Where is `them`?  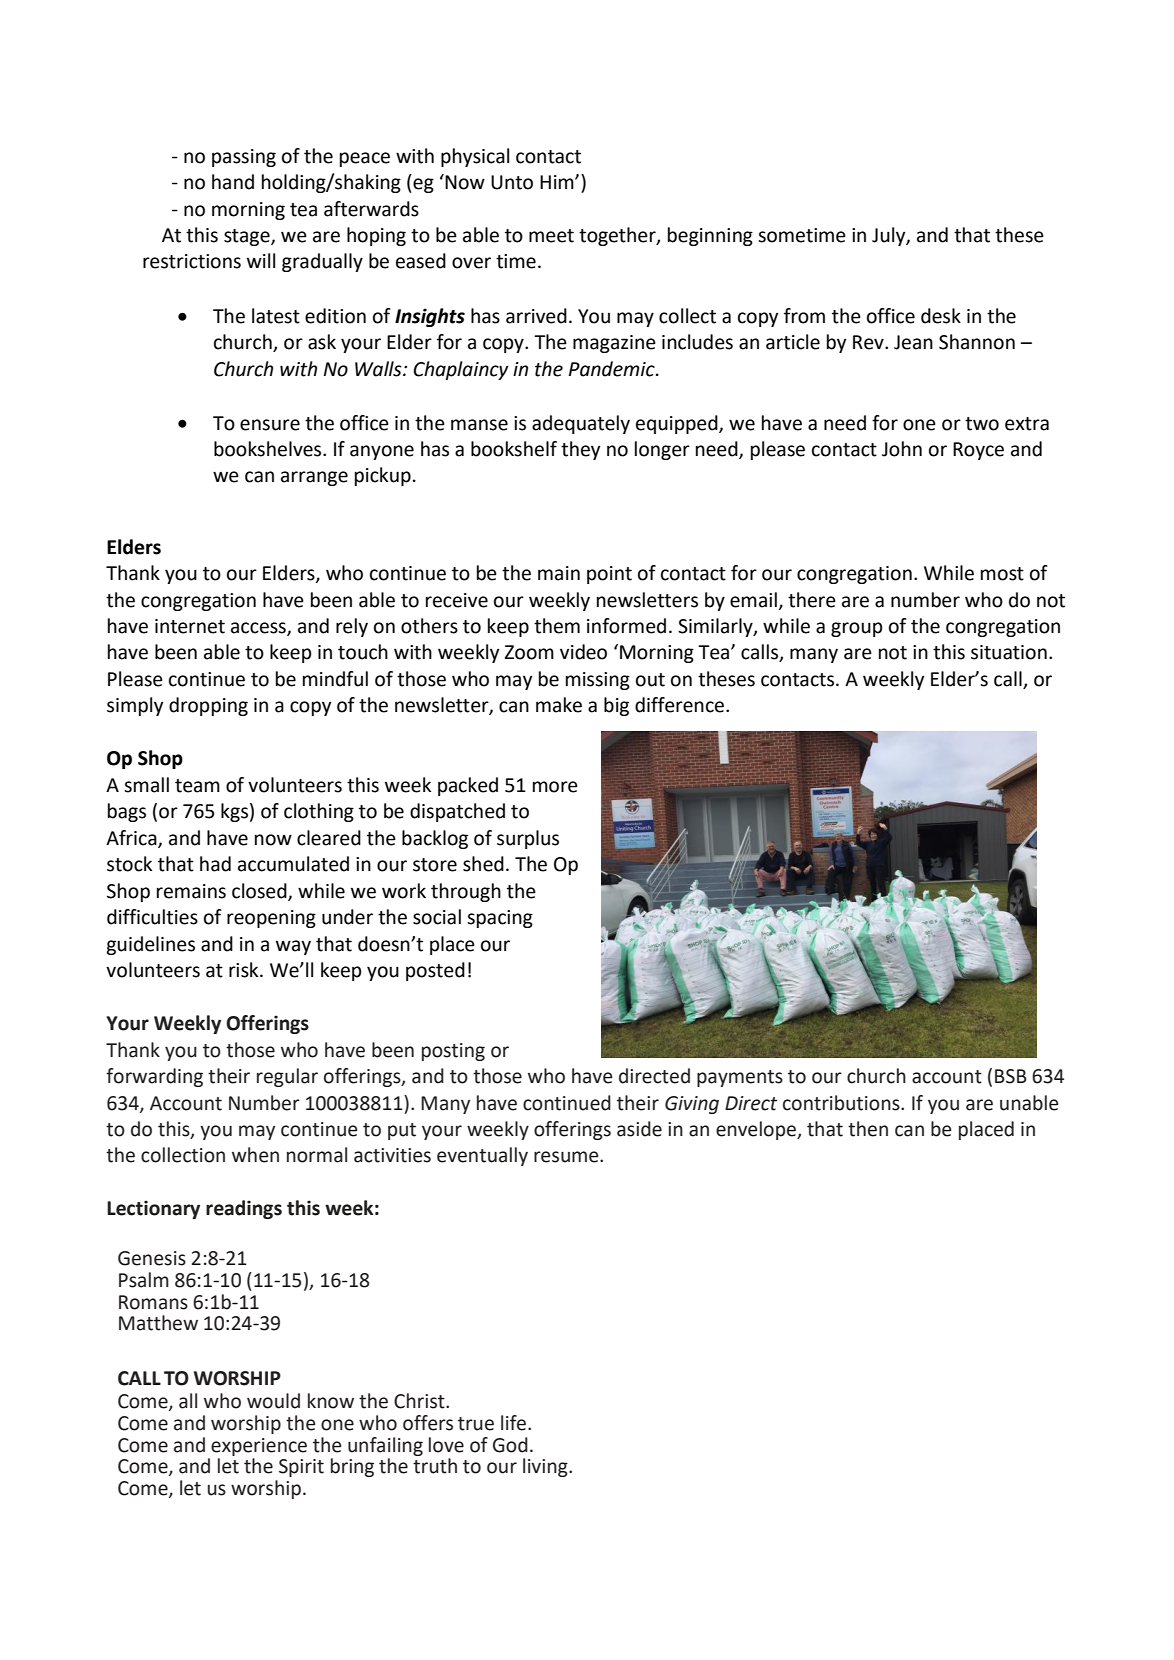
them is located at coordinates (557, 626).
